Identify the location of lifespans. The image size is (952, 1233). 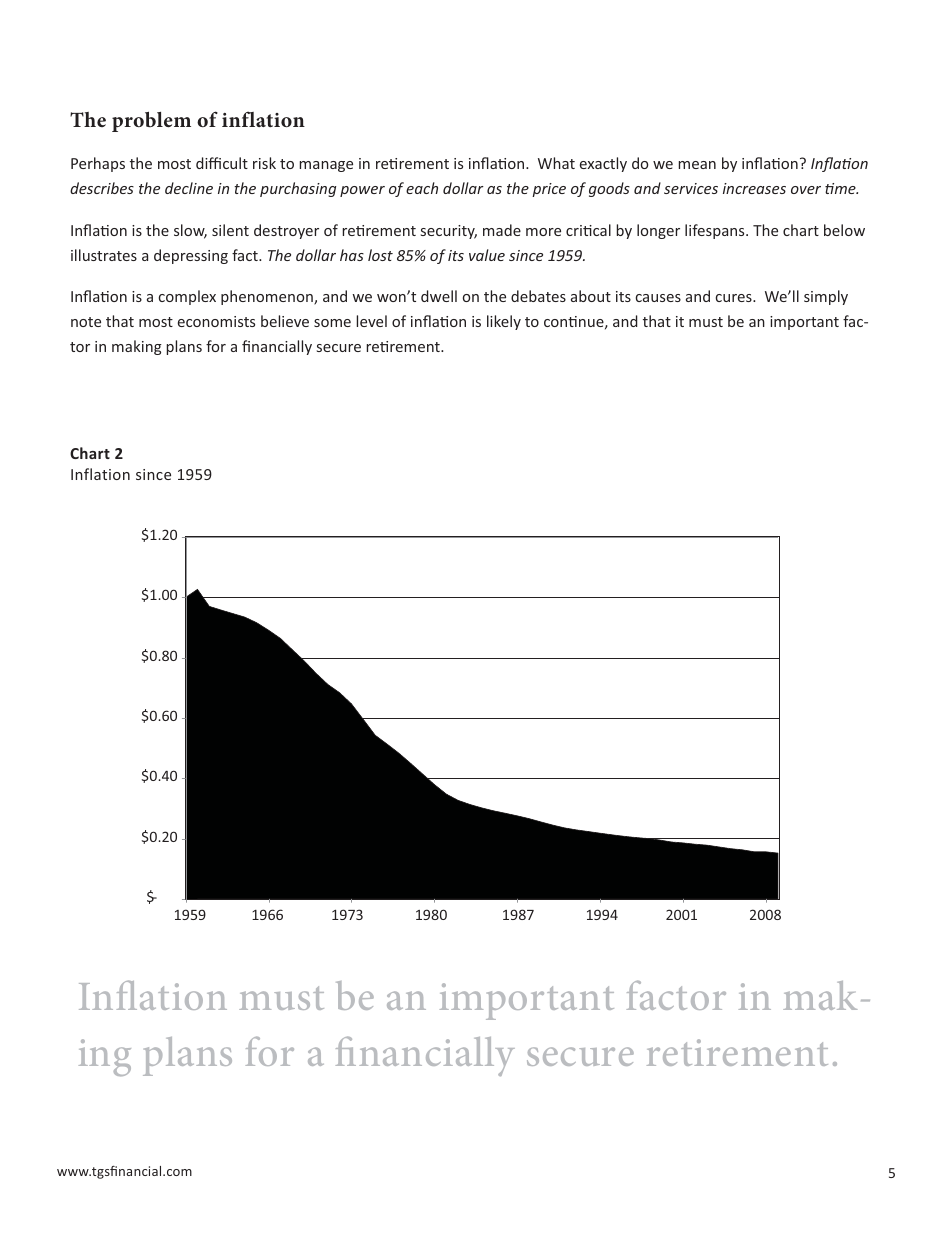
(716, 231).
